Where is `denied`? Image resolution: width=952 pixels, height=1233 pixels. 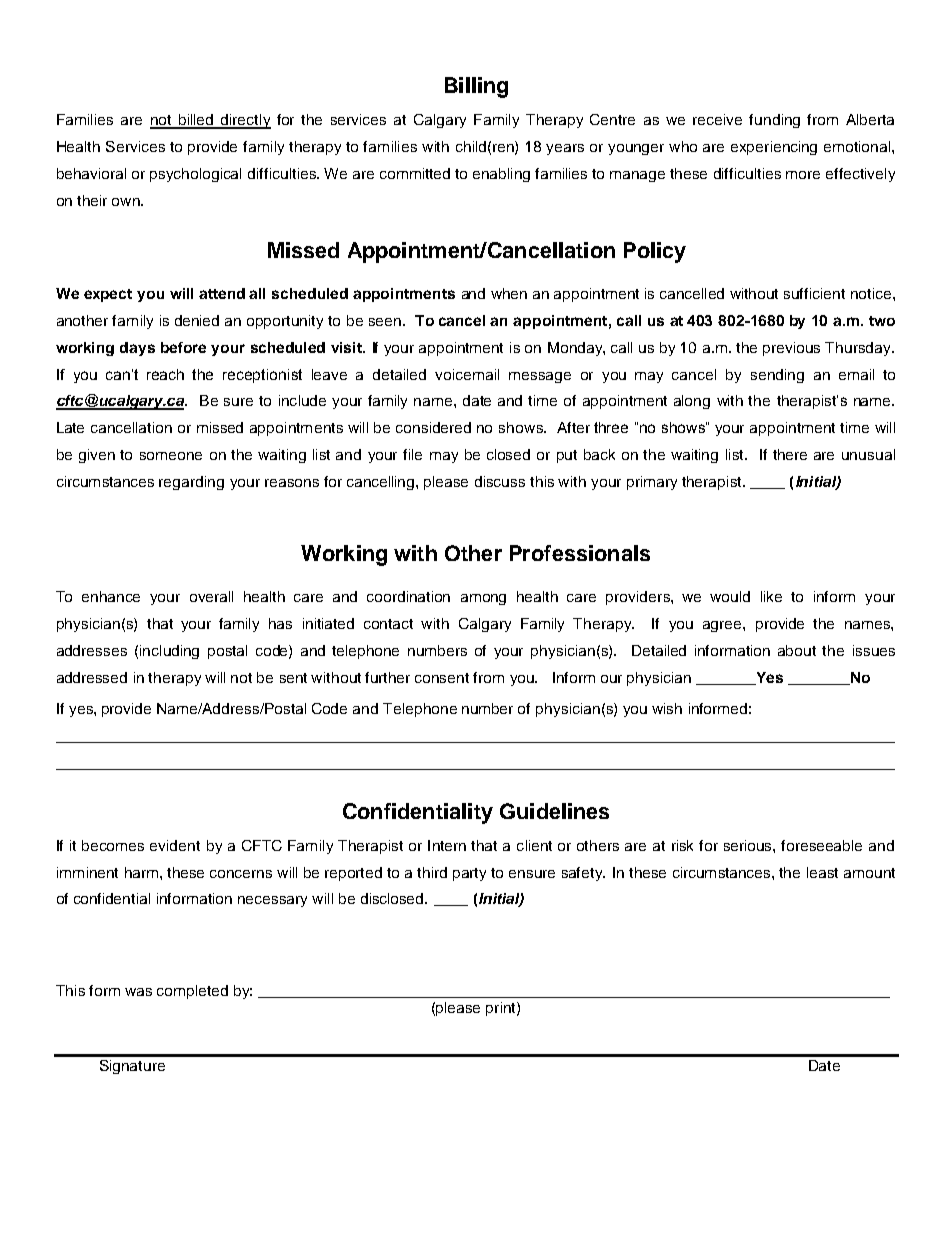 denied is located at coordinates (197, 320).
